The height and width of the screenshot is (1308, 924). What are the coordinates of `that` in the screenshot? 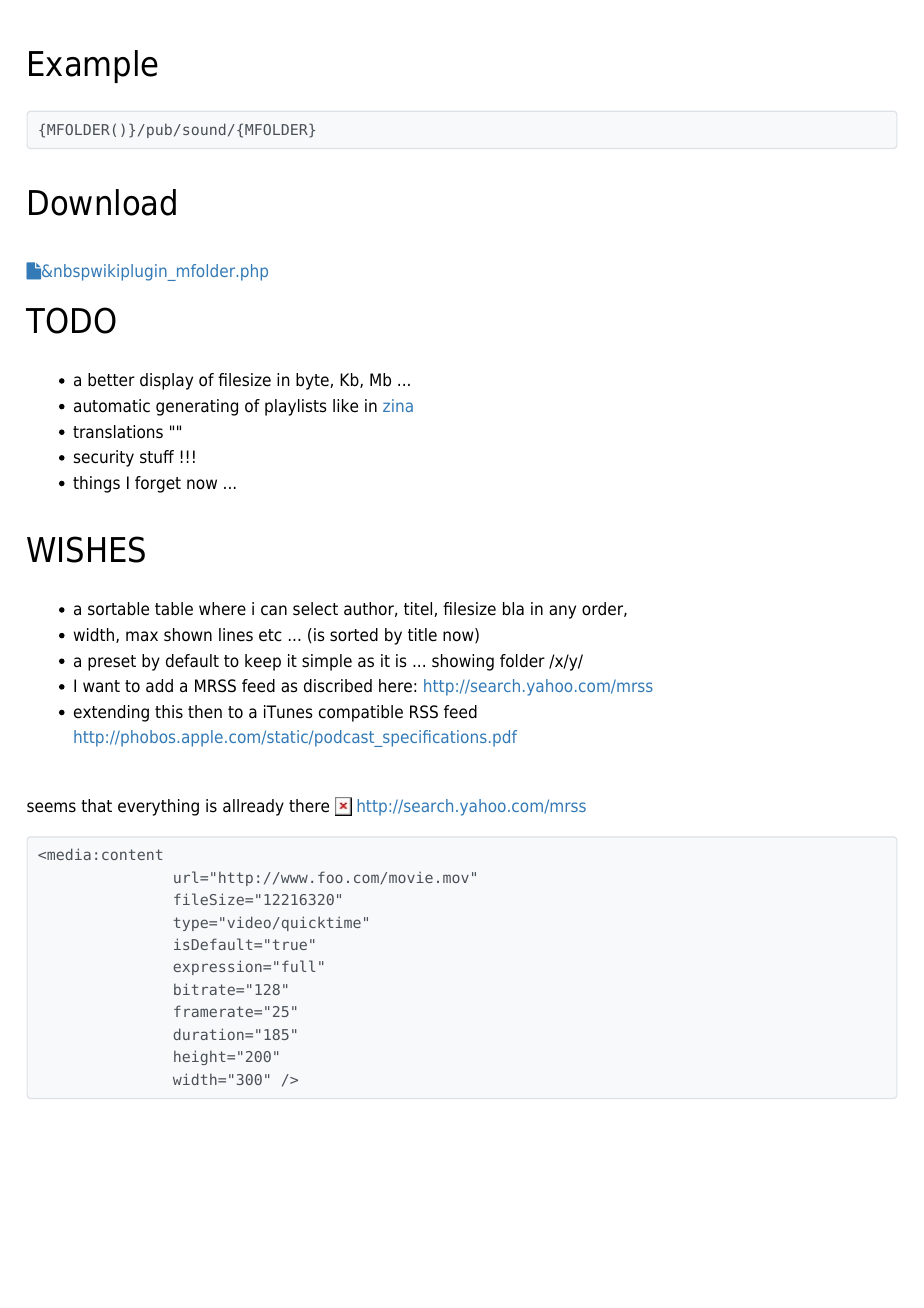 It's located at (96, 805).
